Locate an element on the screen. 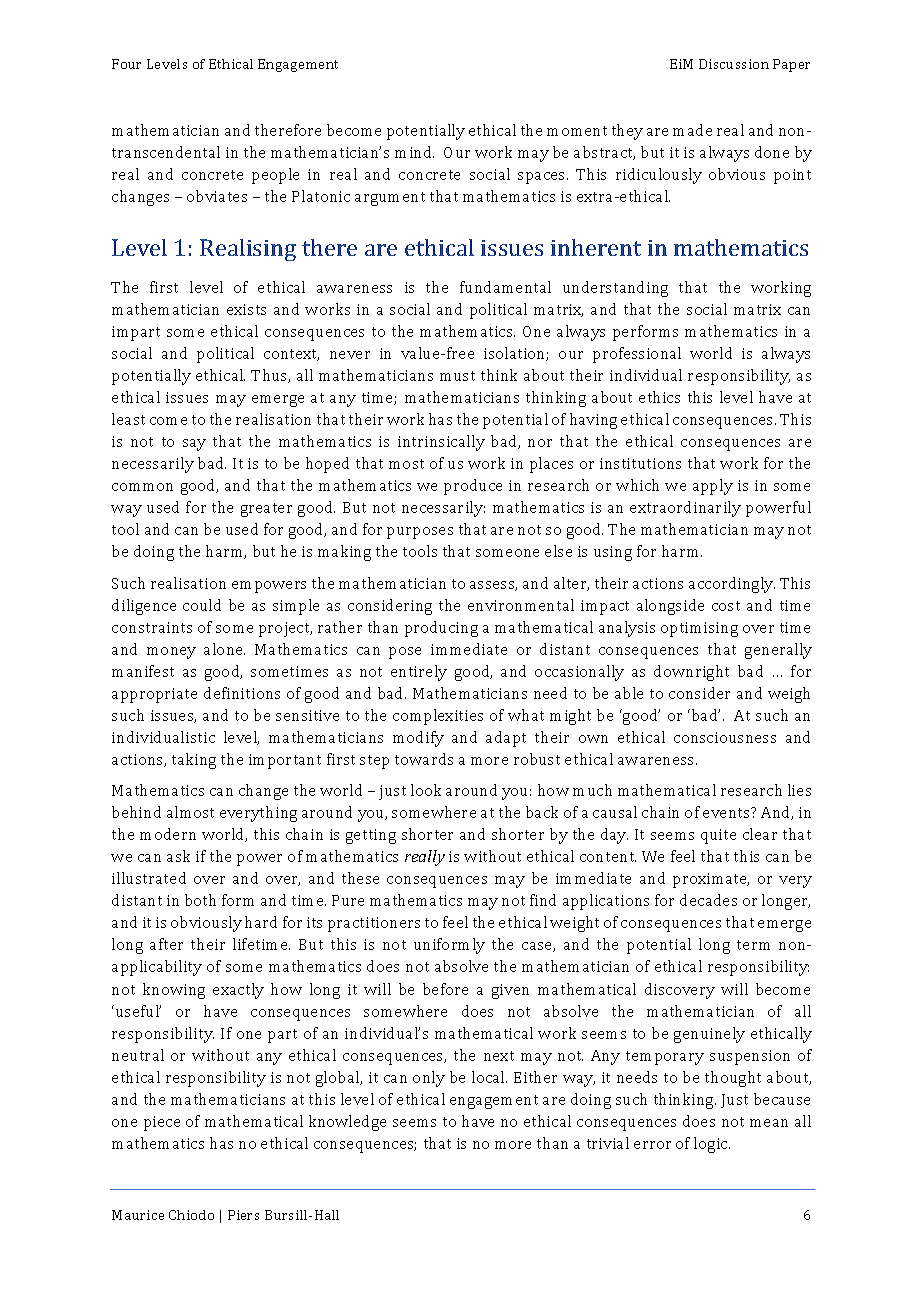 The width and height of the screenshot is (924, 1308). only is located at coordinates (429, 1079).
